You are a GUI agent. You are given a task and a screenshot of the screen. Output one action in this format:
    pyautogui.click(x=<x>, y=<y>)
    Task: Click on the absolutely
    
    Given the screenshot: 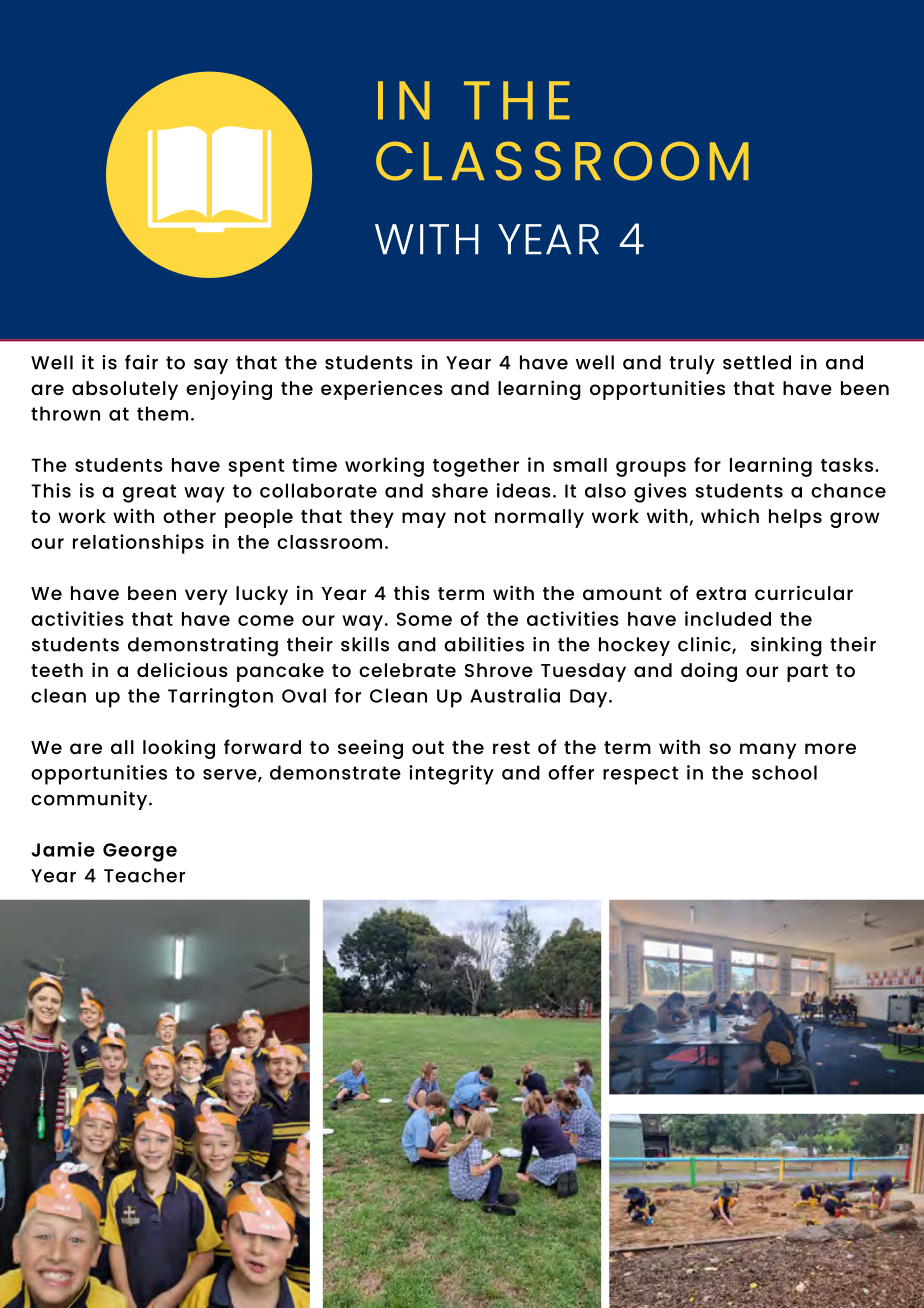 What is the action you would take?
    pyautogui.click(x=125, y=390)
